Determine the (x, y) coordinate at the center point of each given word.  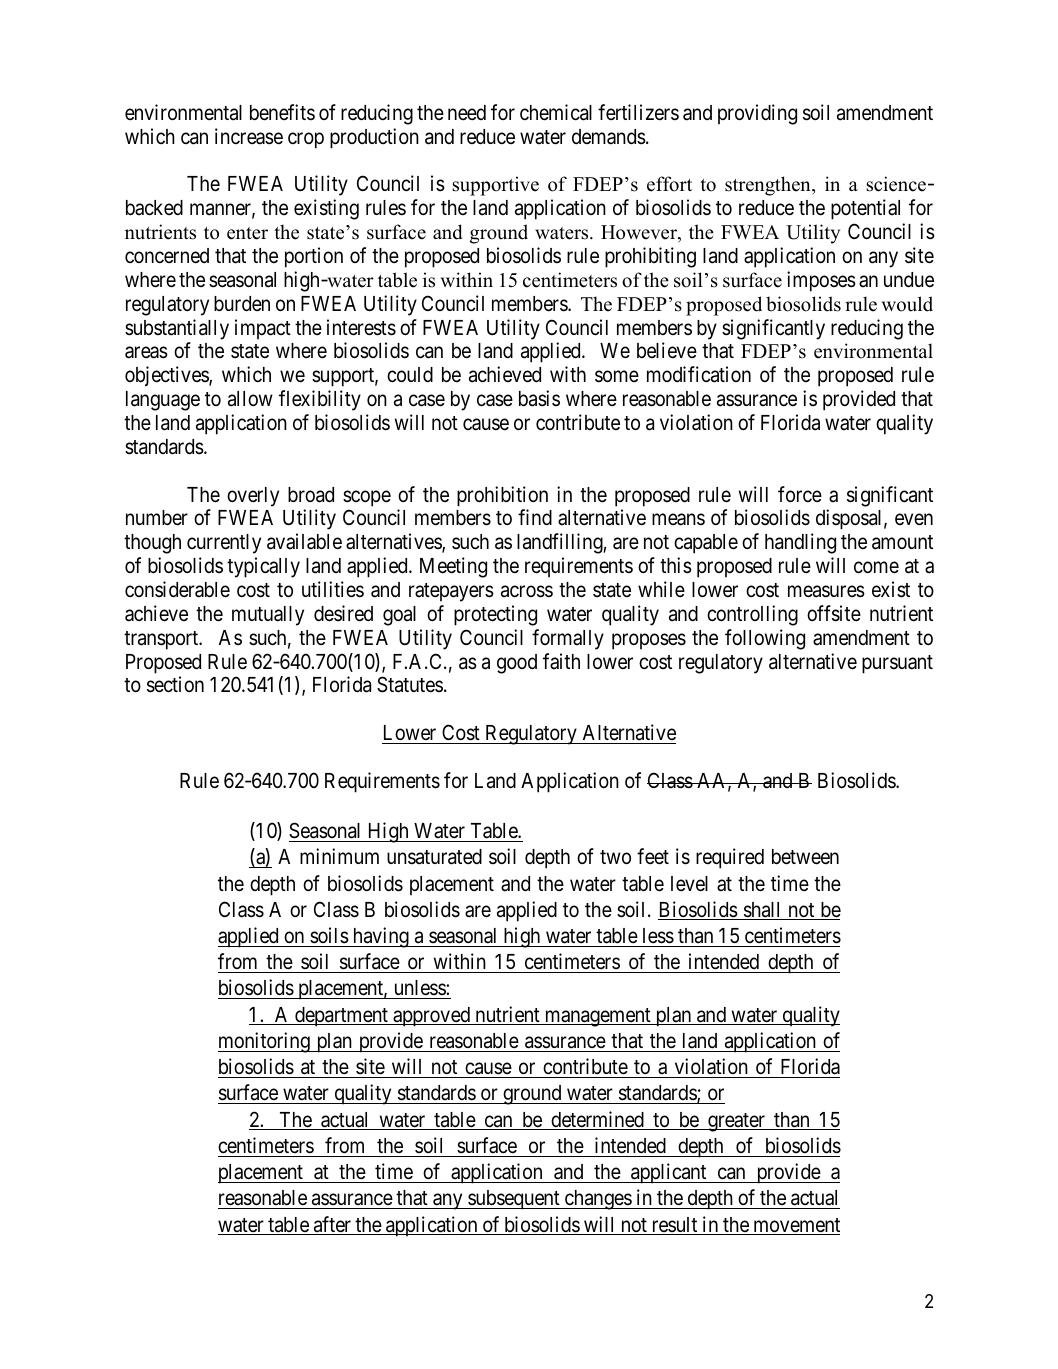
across (527, 591)
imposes (821, 281)
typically (263, 567)
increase (249, 136)
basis (539, 398)
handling (800, 543)
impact (263, 329)
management (598, 1017)
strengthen (769, 186)
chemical (556, 112)
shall (762, 911)
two (615, 857)
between (805, 857)
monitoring (265, 1042)
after (332, 1225)
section (175, 684)
